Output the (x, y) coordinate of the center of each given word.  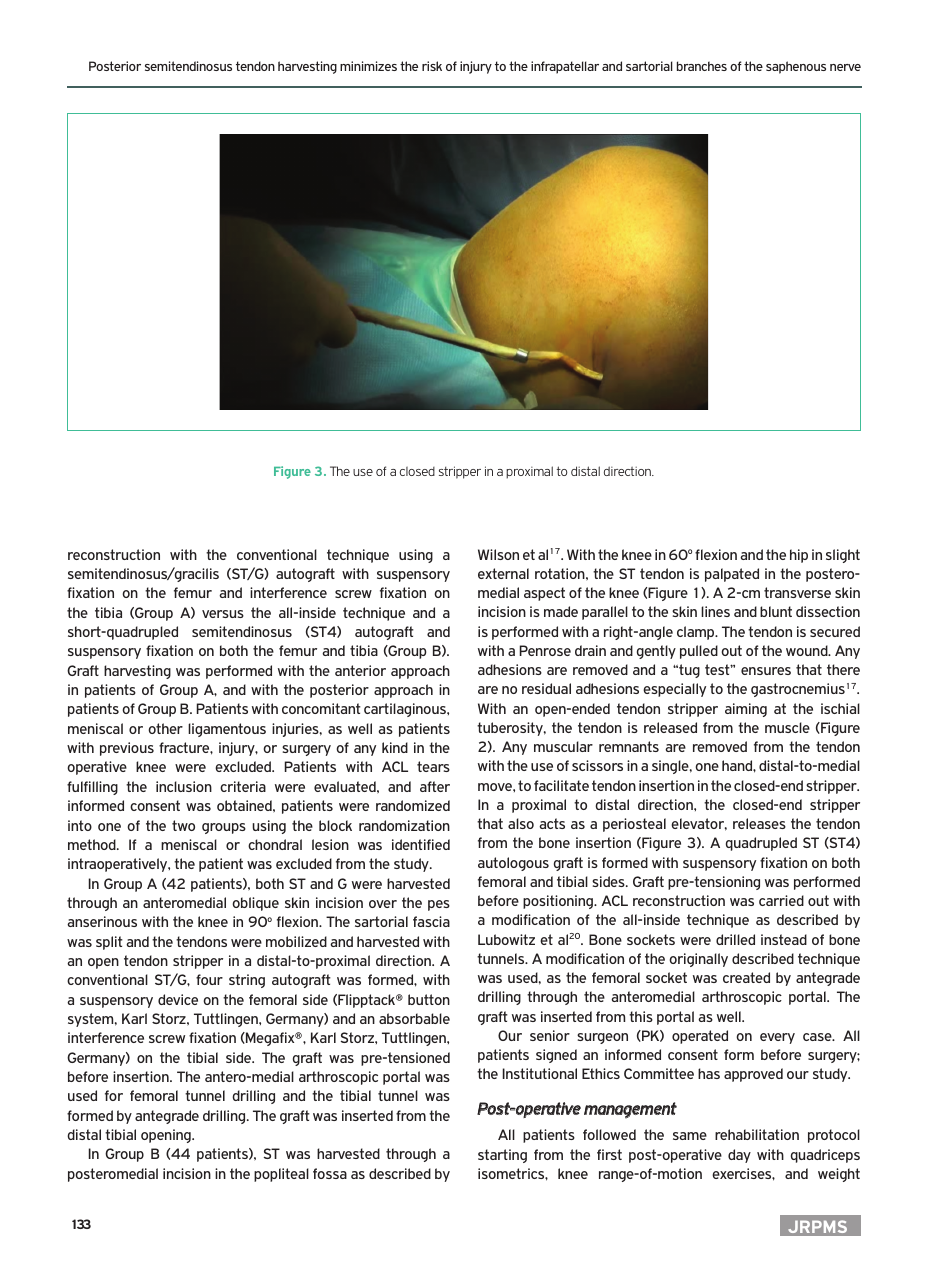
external (503, 573)
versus (223, 614)
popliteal (281, 1175)
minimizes (368, 66)
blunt (776, 611)
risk (432, 66)
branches (702, 66)
